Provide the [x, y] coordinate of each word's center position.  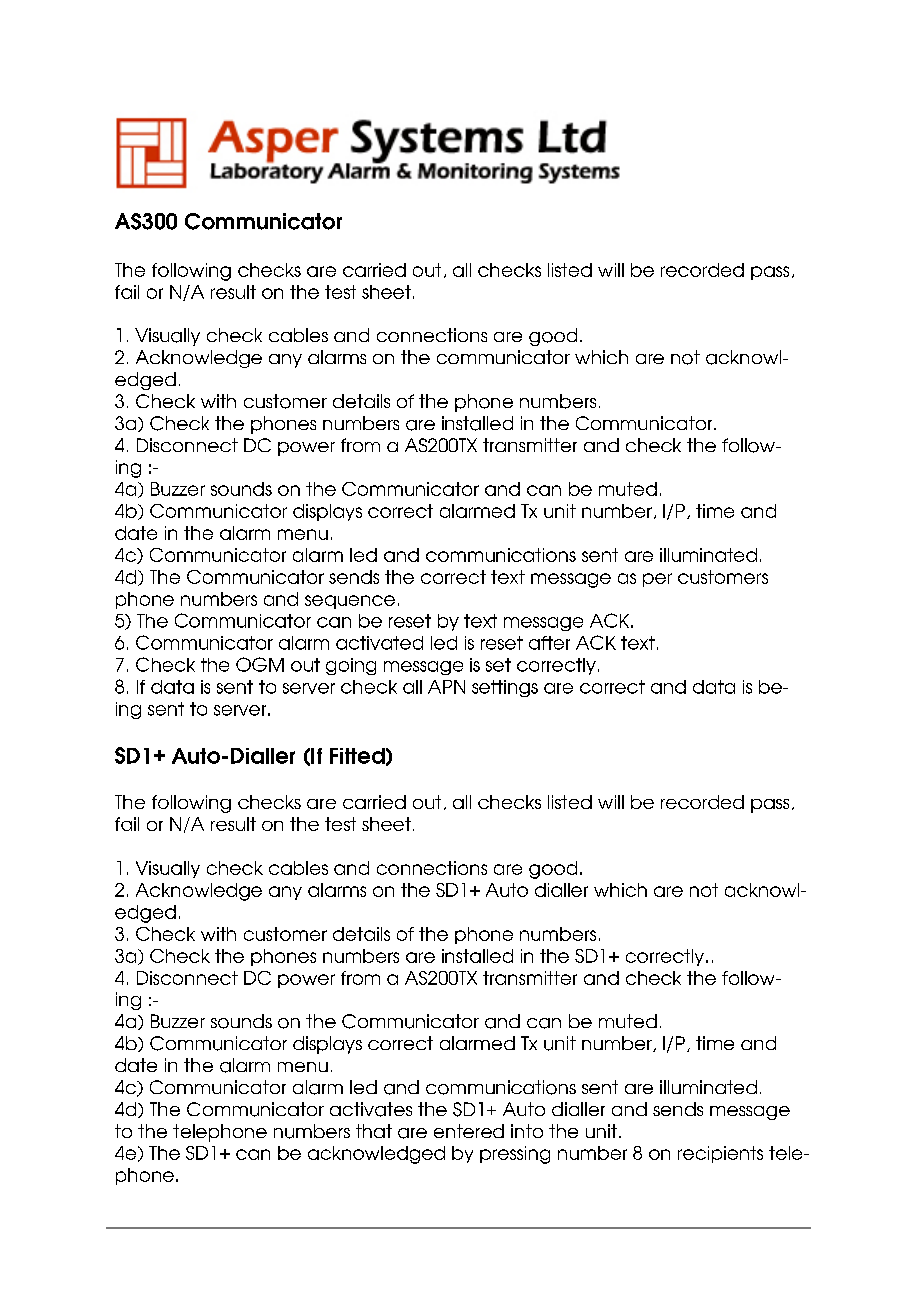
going [351, 666]
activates [371, 1109]
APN [446, 687]
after [549, 643]
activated [379, 643]
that [374, 1131]
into [527, 1131]
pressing [515, 1155]
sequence [350, 602]
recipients [720, 1154]
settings [505, 688]
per [657, 580]
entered [469, 1131]
